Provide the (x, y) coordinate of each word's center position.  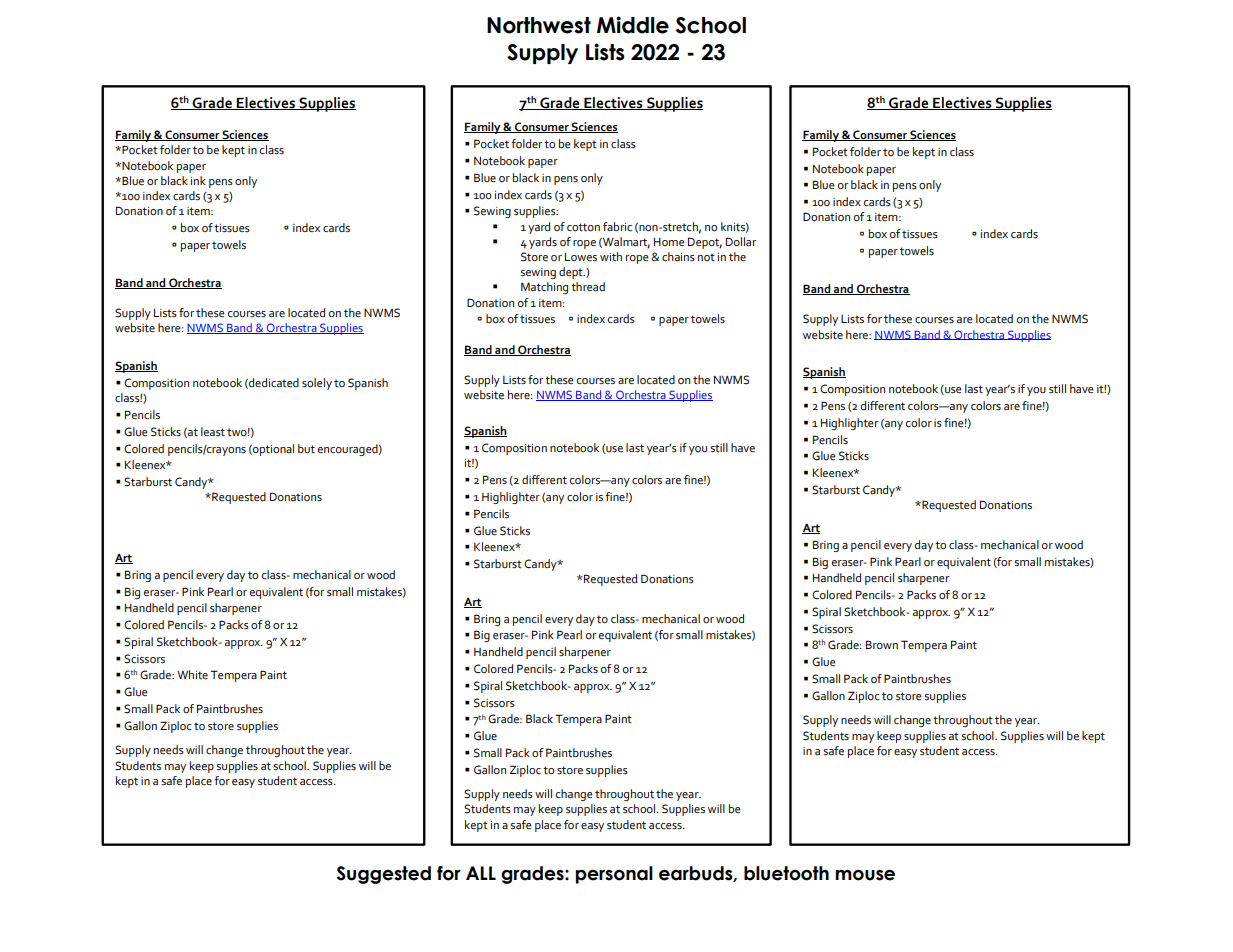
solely (317, 384)
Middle (633, 25)
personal (614, 875)
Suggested (384, 875)
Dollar (741, 242)
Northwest (539, 25)
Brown (882, 645)
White (192, 675)
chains (678, 257)
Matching (544, 288)
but (306, 449)
